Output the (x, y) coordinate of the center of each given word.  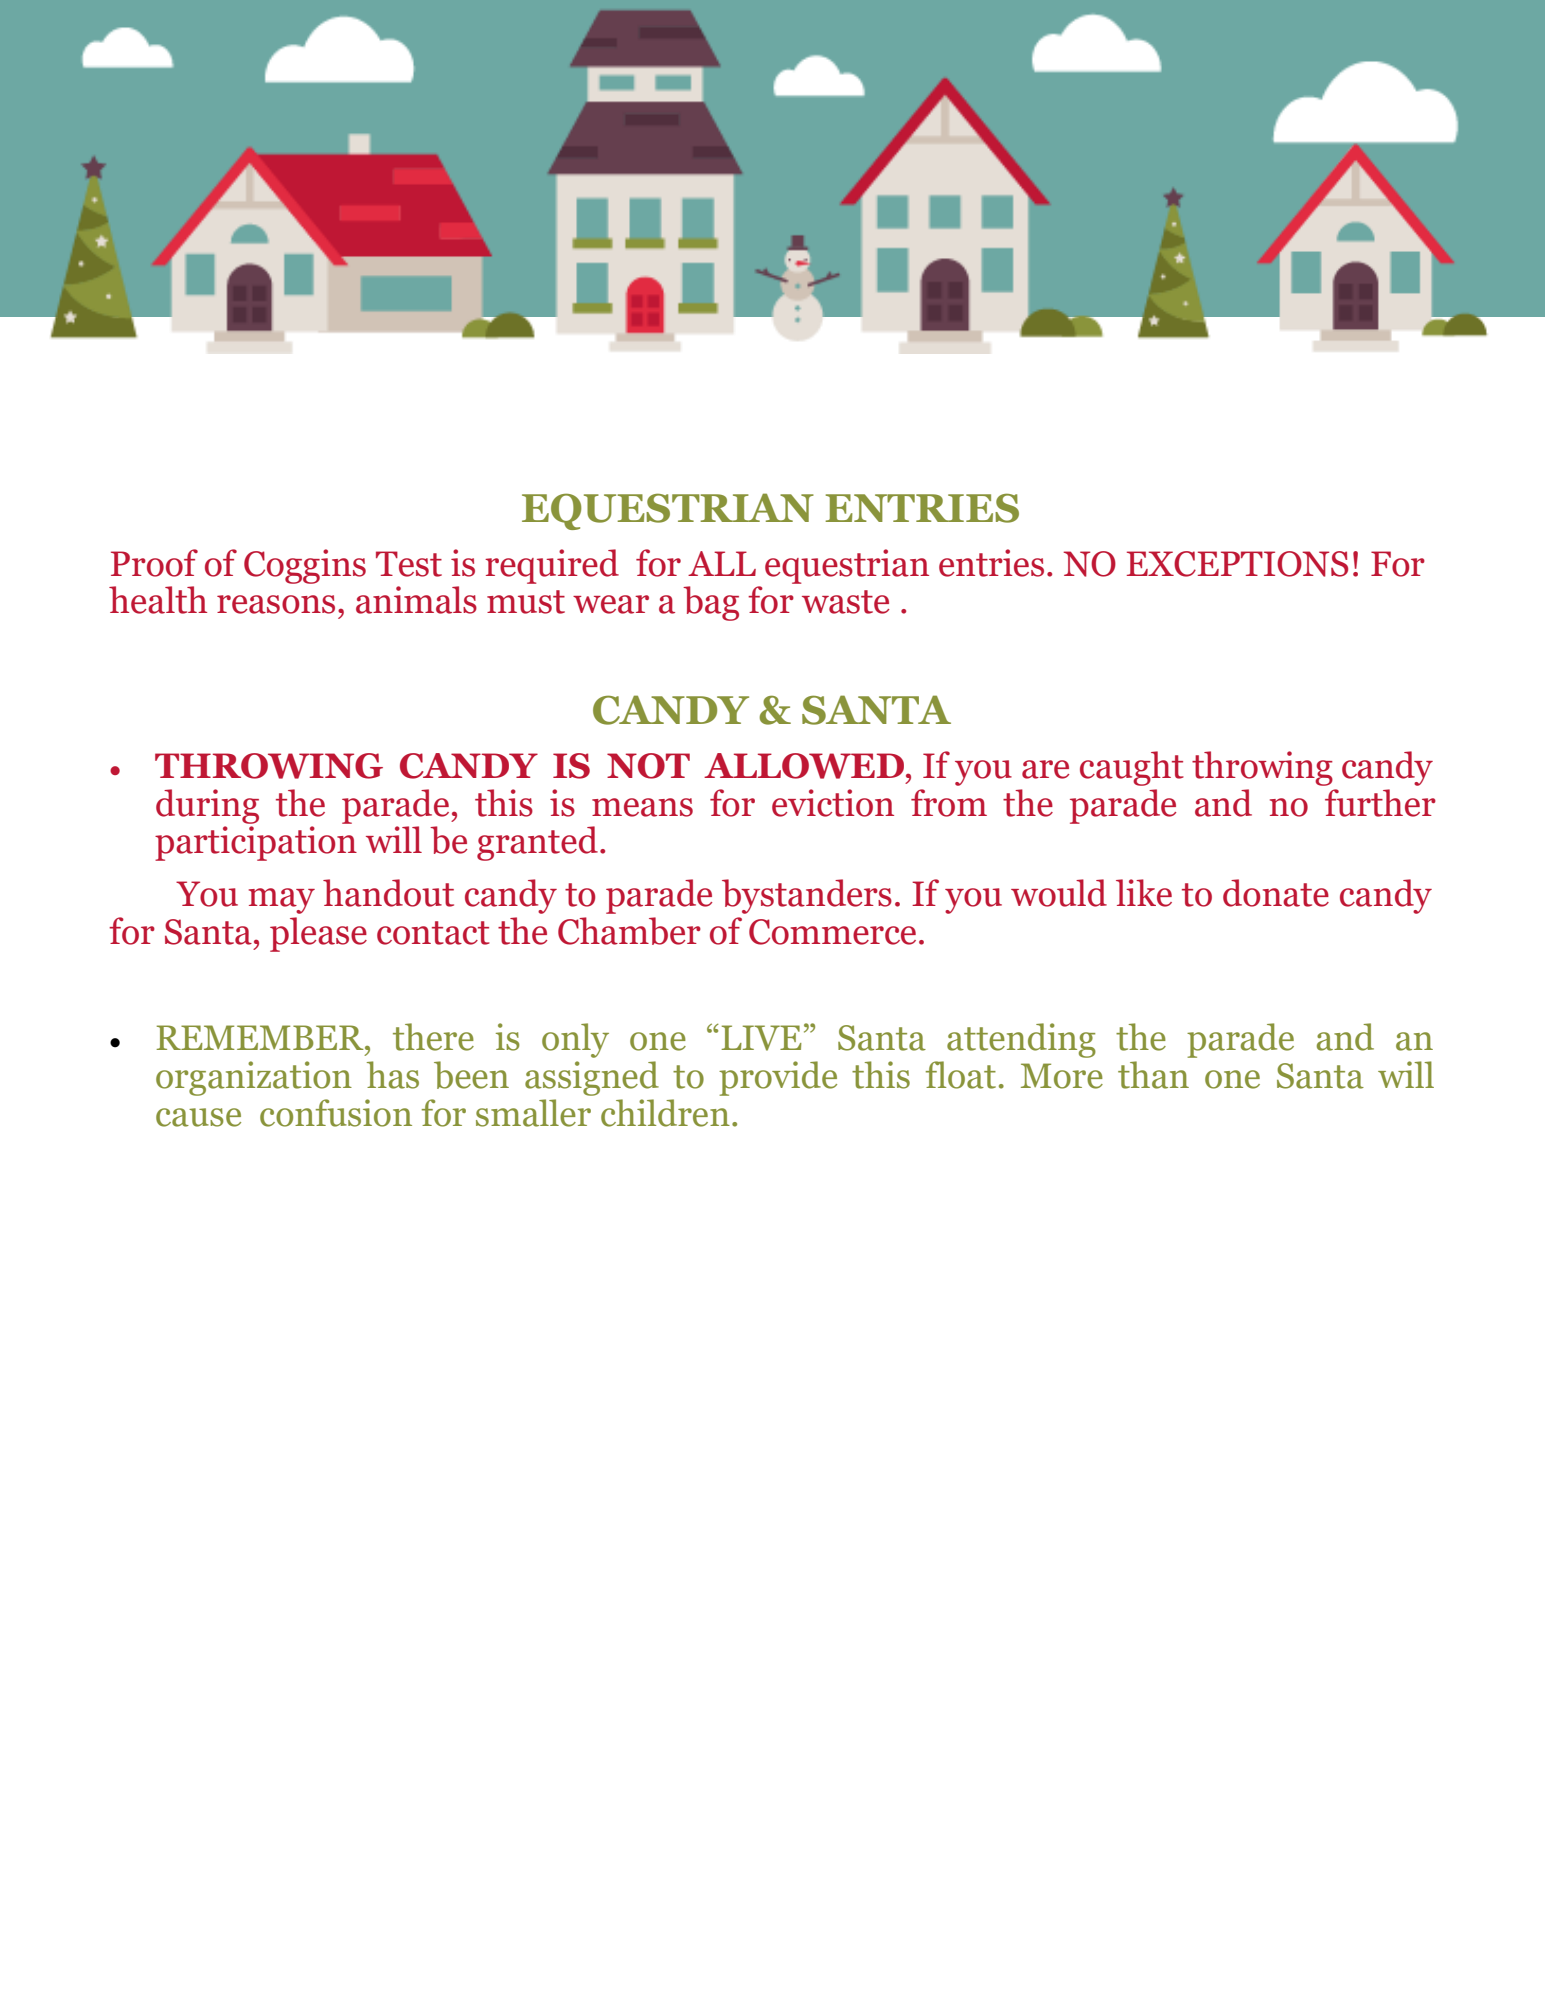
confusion (336, 1113)
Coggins (305, 566)
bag (711, 603)
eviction (833, 803)
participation (256, 843)
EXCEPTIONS (1237, 564)
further (1380, 803)
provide (778, 1078)
